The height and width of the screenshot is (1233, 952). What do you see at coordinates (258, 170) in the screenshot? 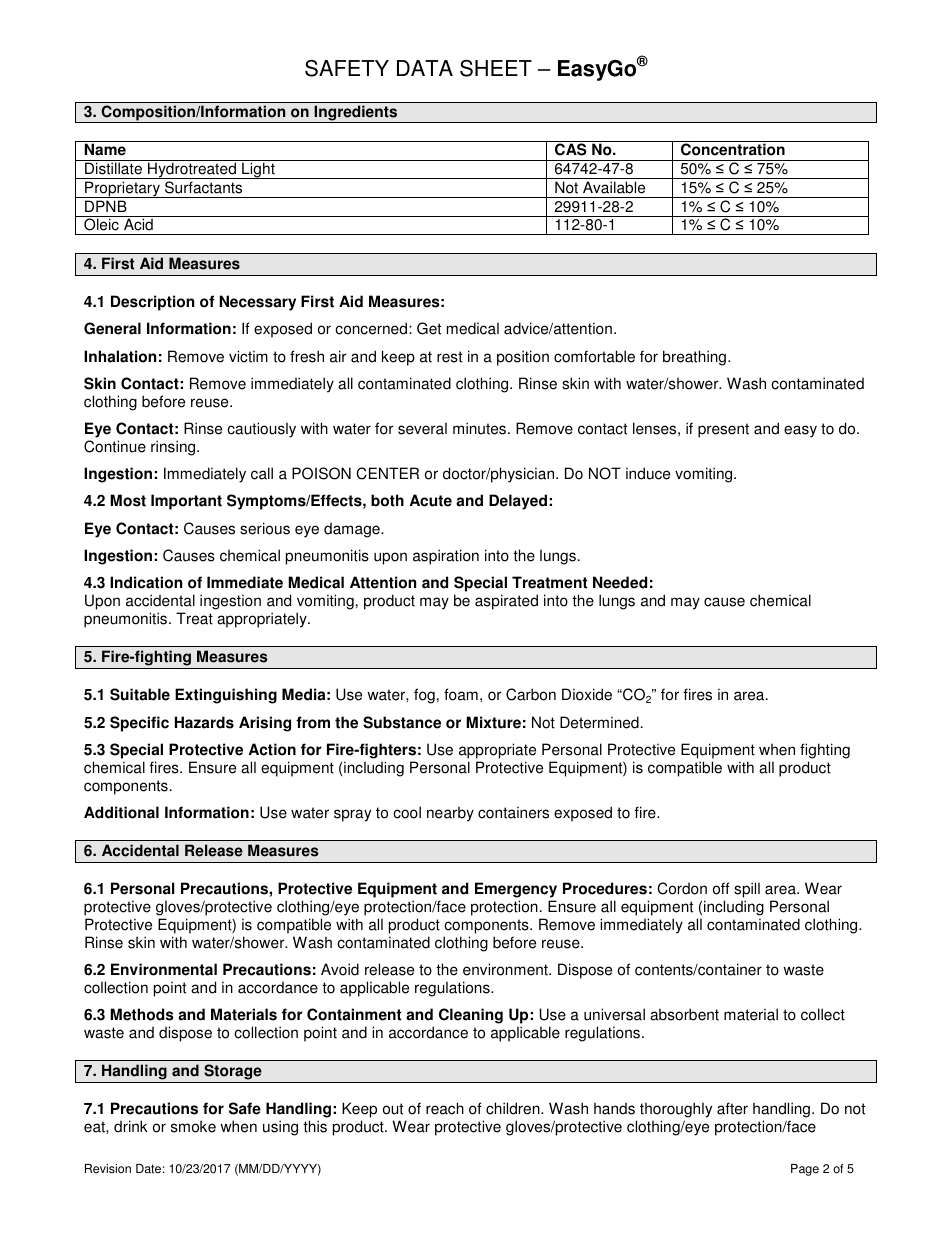
I see `Light` at bounding box center [258, 170].
